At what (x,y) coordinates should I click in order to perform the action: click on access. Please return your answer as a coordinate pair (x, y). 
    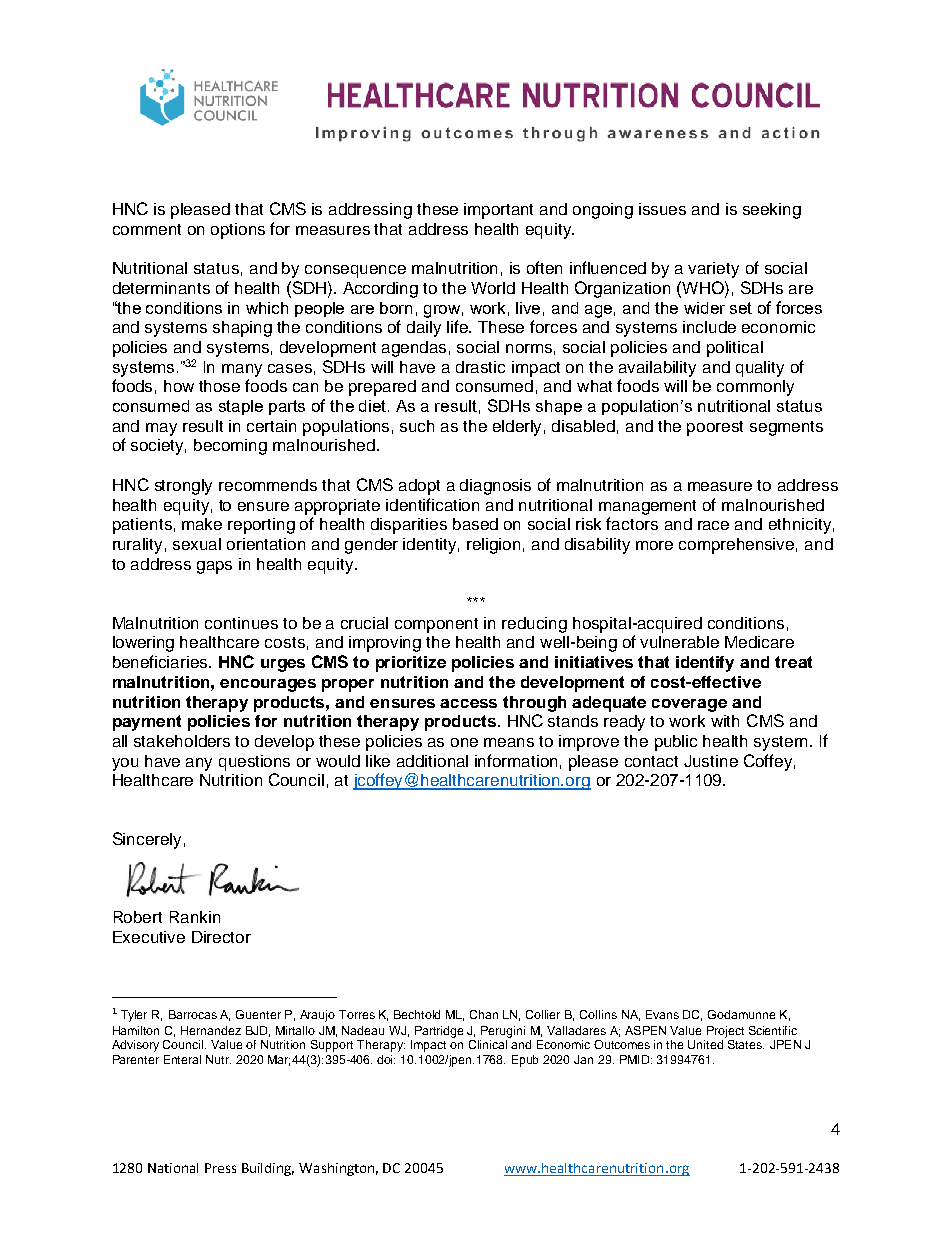
    Looking at the image, I should click on (468, 703).
